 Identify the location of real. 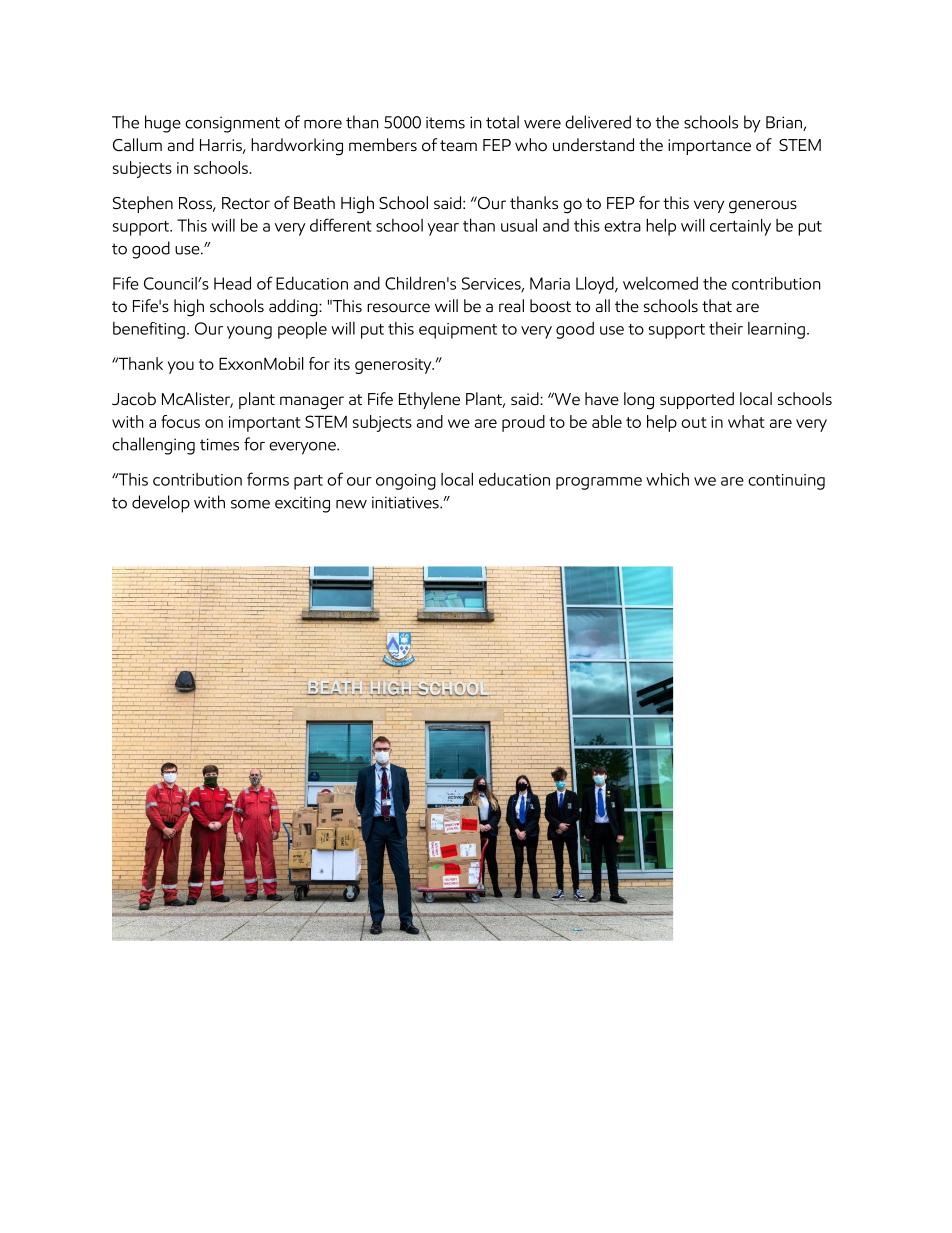
(511, 306).
